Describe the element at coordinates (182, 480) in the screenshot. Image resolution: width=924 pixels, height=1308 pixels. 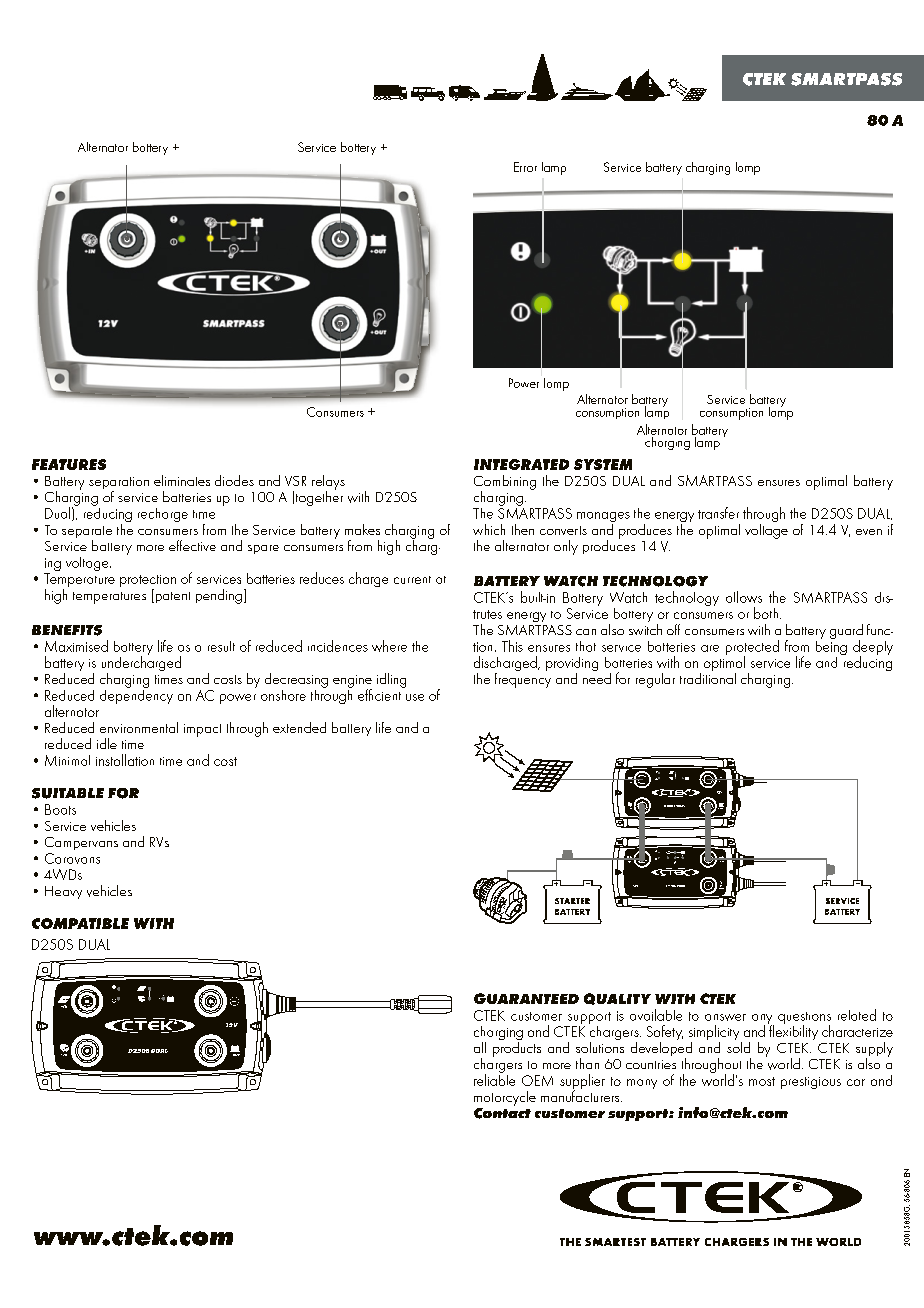
I see `eliminates` at that location.
